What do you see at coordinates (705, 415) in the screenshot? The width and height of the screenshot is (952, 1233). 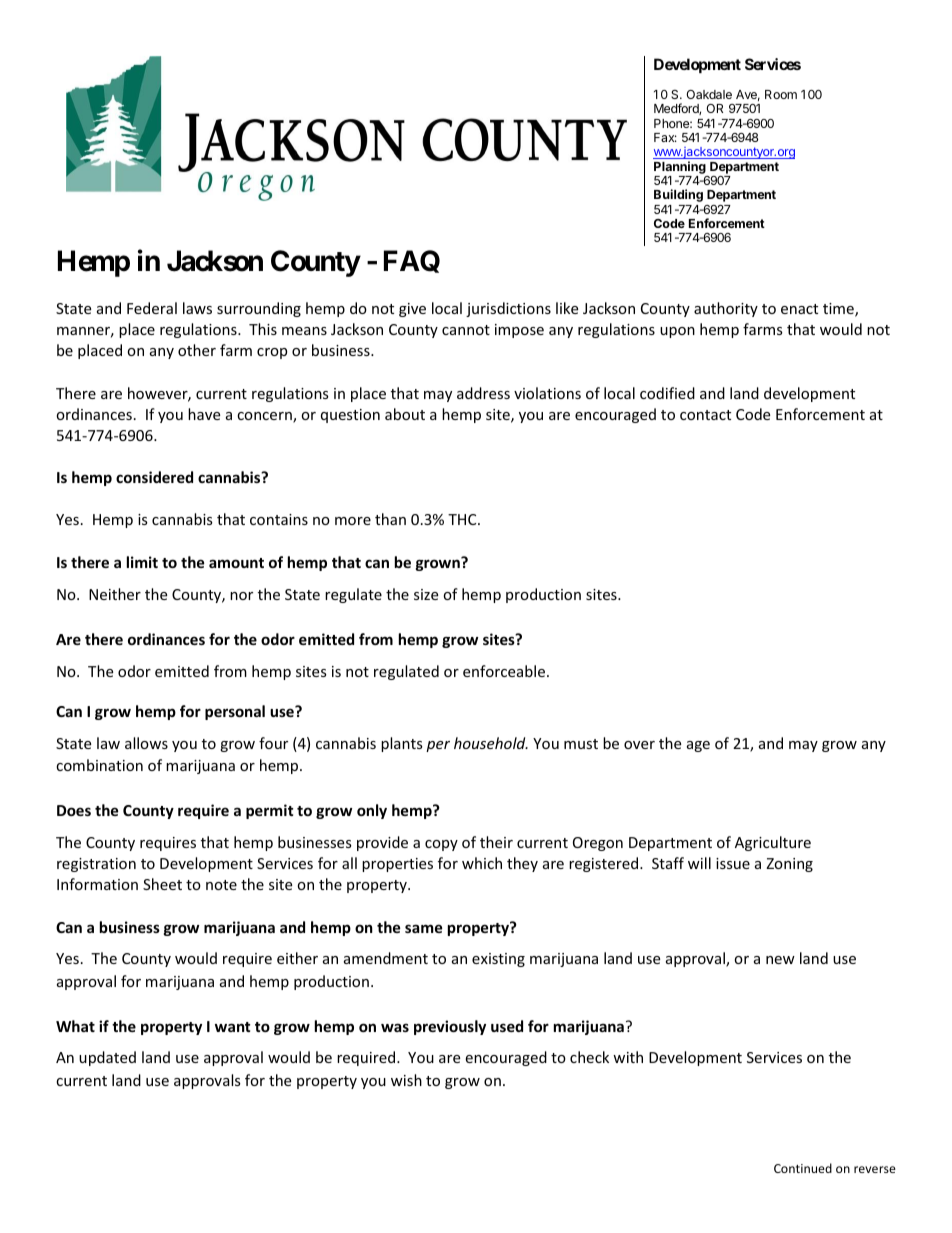 I see `contact` at bounding box center [705, 415].
